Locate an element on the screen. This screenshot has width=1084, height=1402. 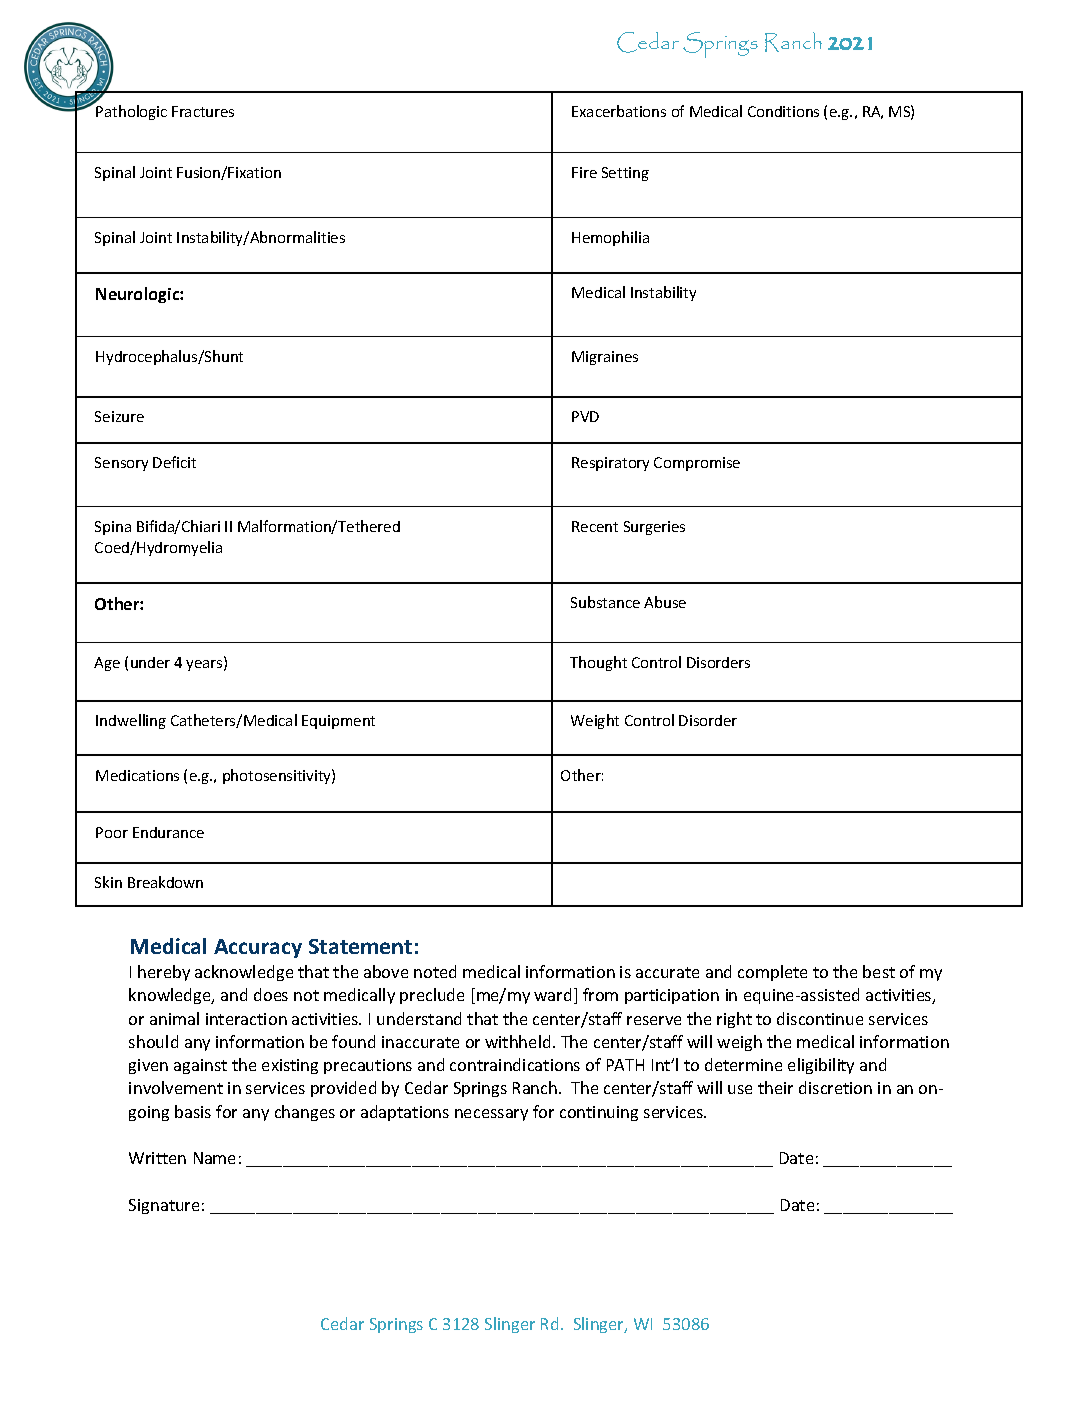
Seizure is located at coordinates (119, 416).
